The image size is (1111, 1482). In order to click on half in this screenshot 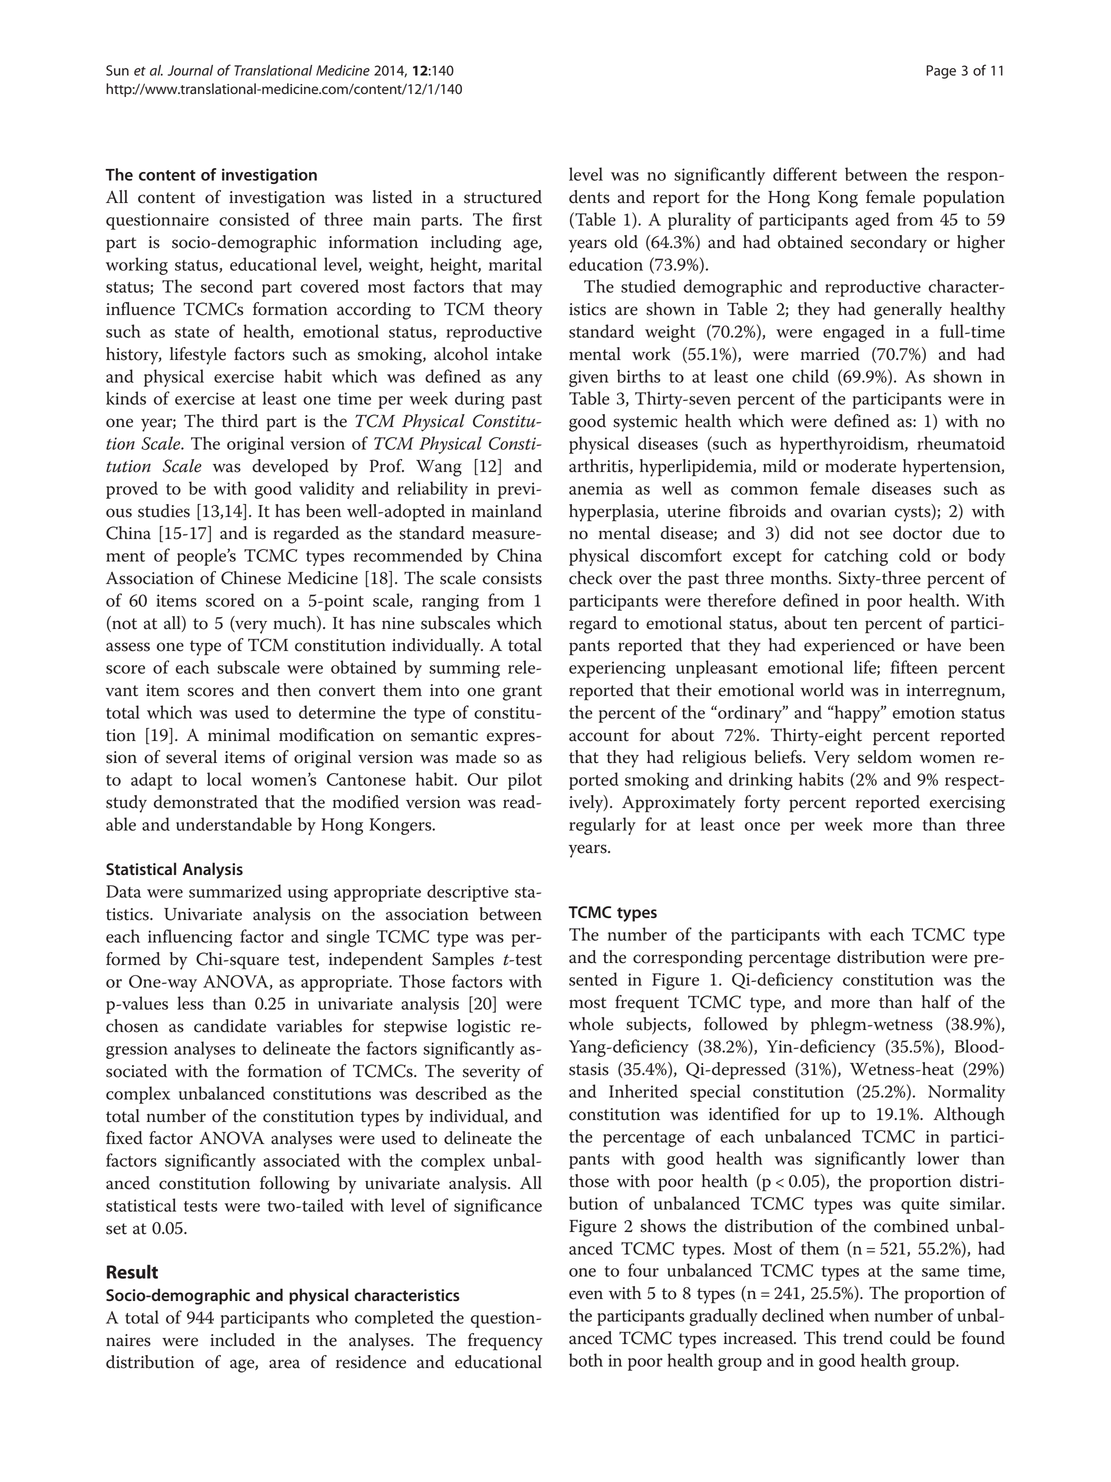, I will do `click(936, 1002)`.
